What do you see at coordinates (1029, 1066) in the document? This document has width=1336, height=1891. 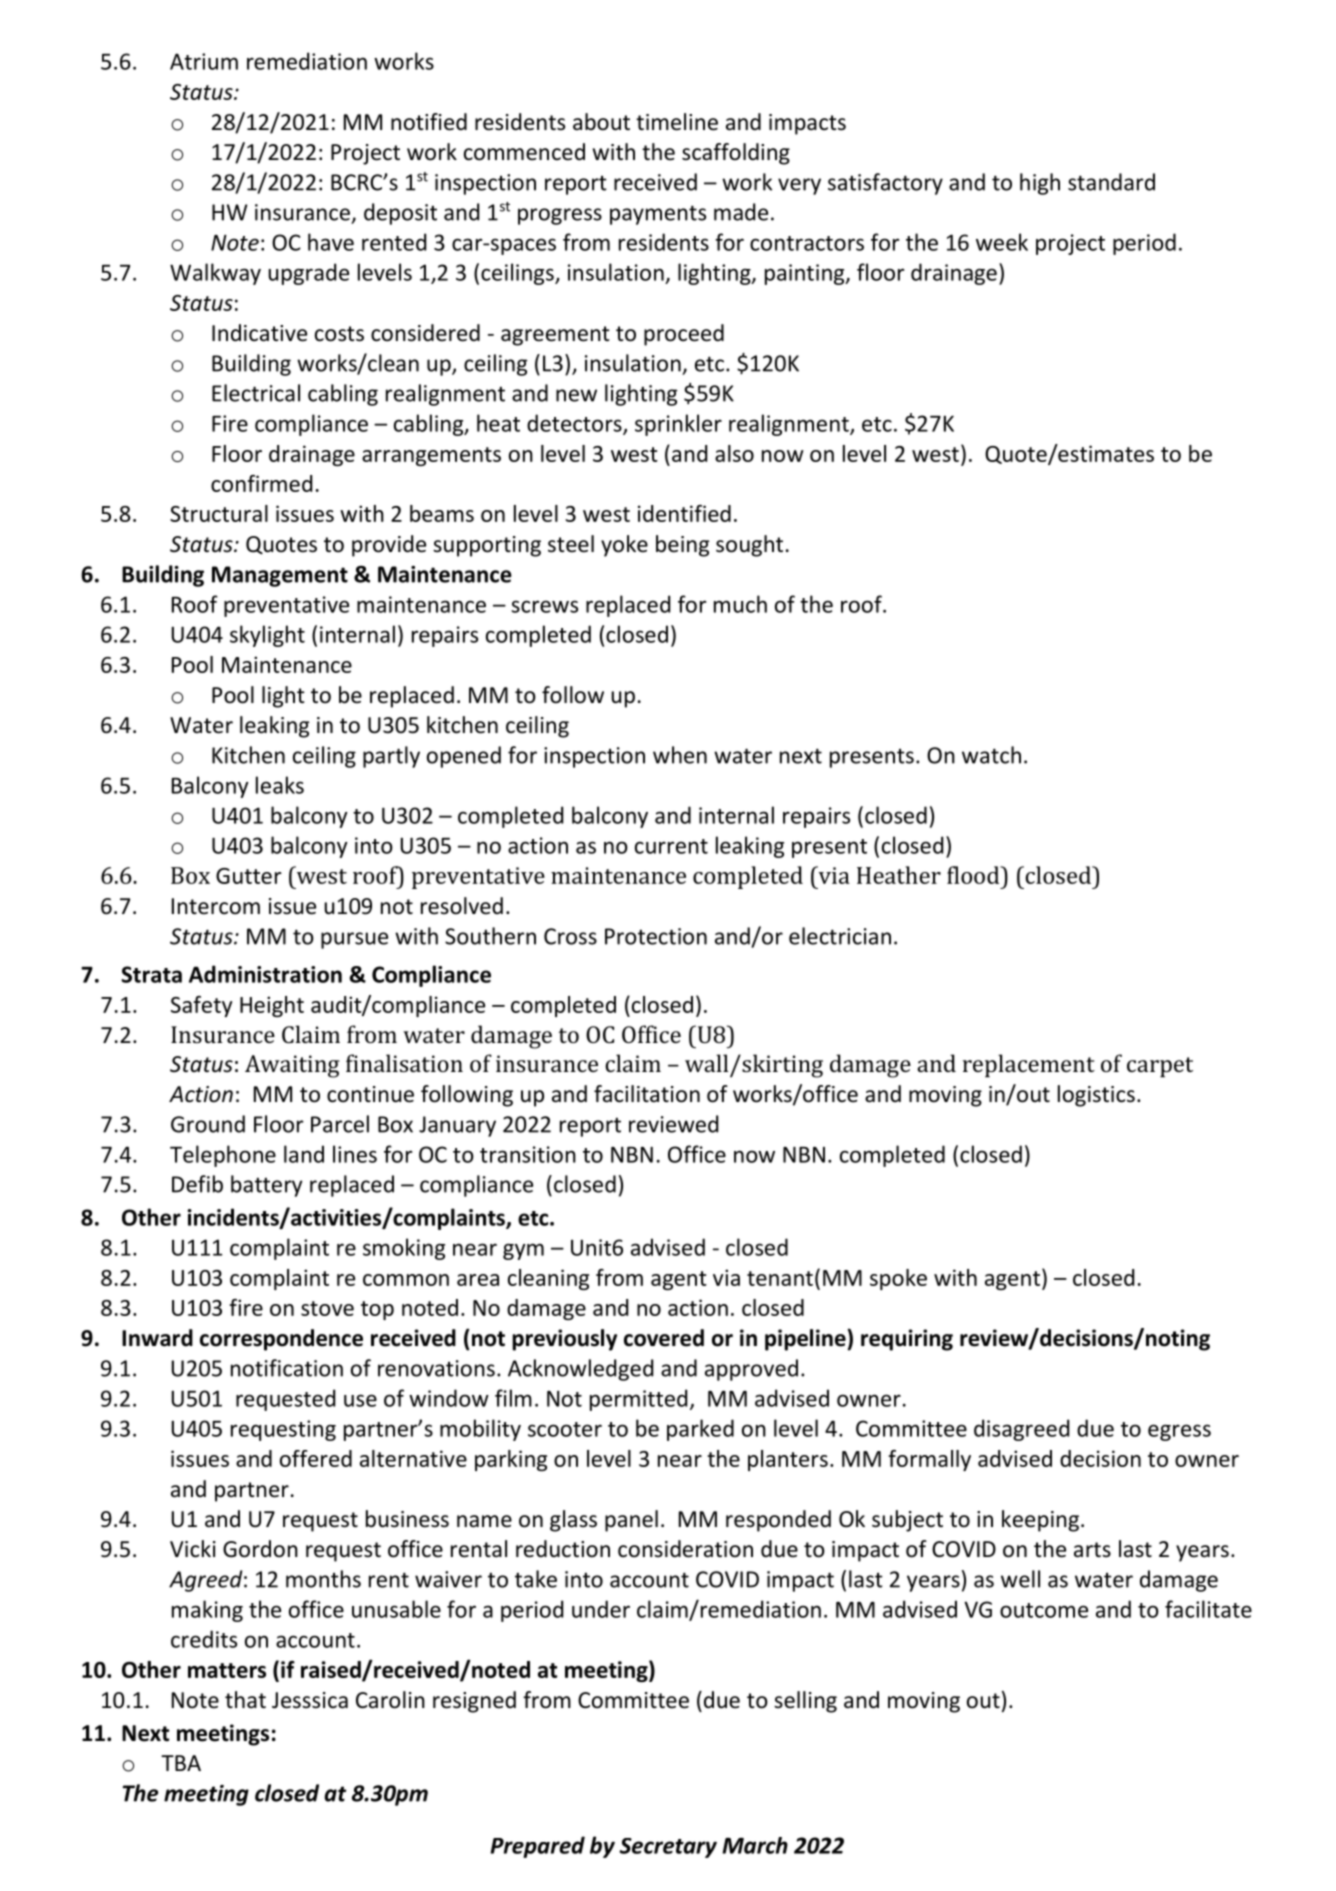 I see `replacement` at bounding box center [1029, 1066].
